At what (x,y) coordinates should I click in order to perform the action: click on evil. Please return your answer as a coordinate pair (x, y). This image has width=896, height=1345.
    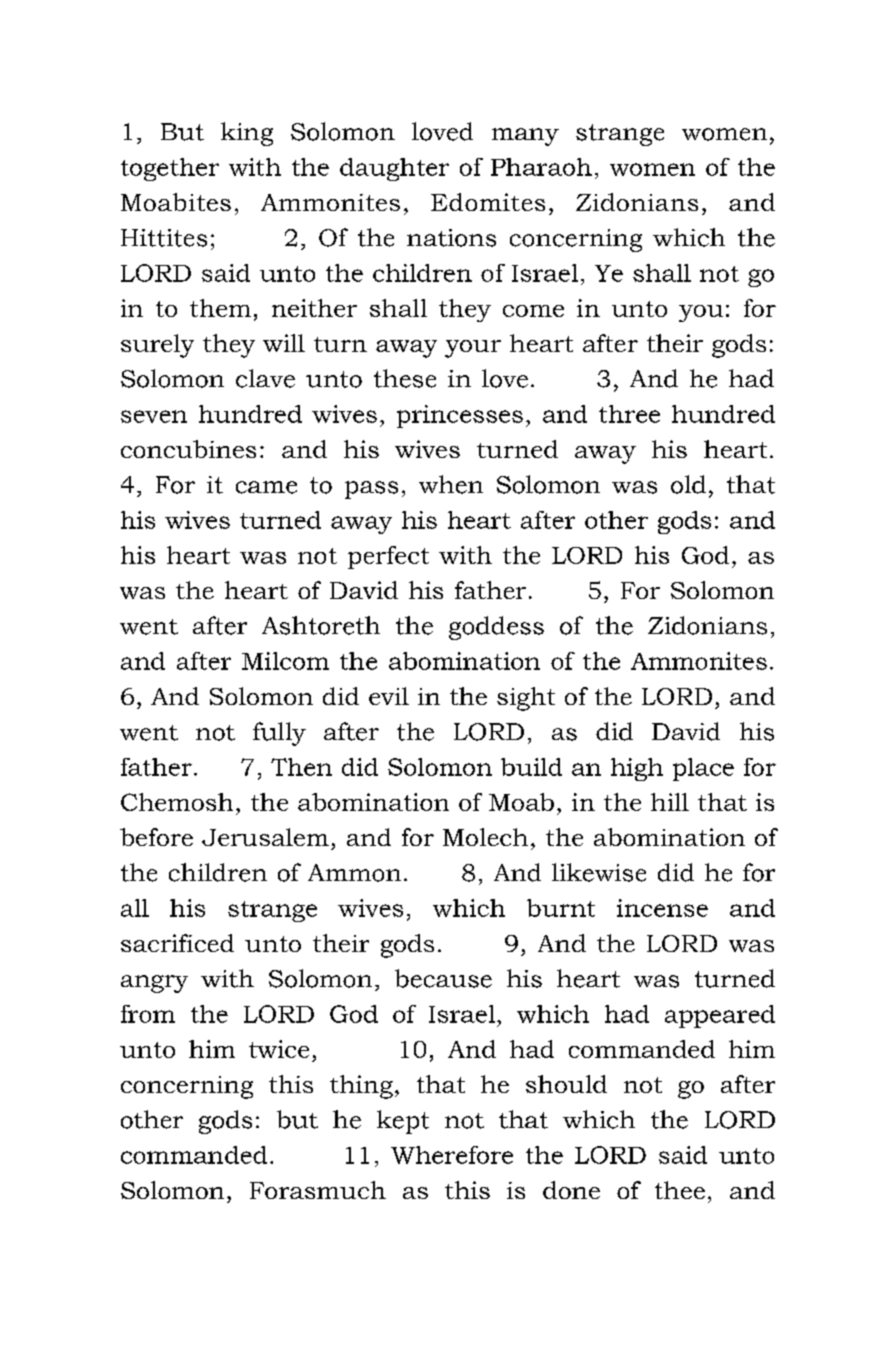
    Looking at the image, I should click on (389, 696).
